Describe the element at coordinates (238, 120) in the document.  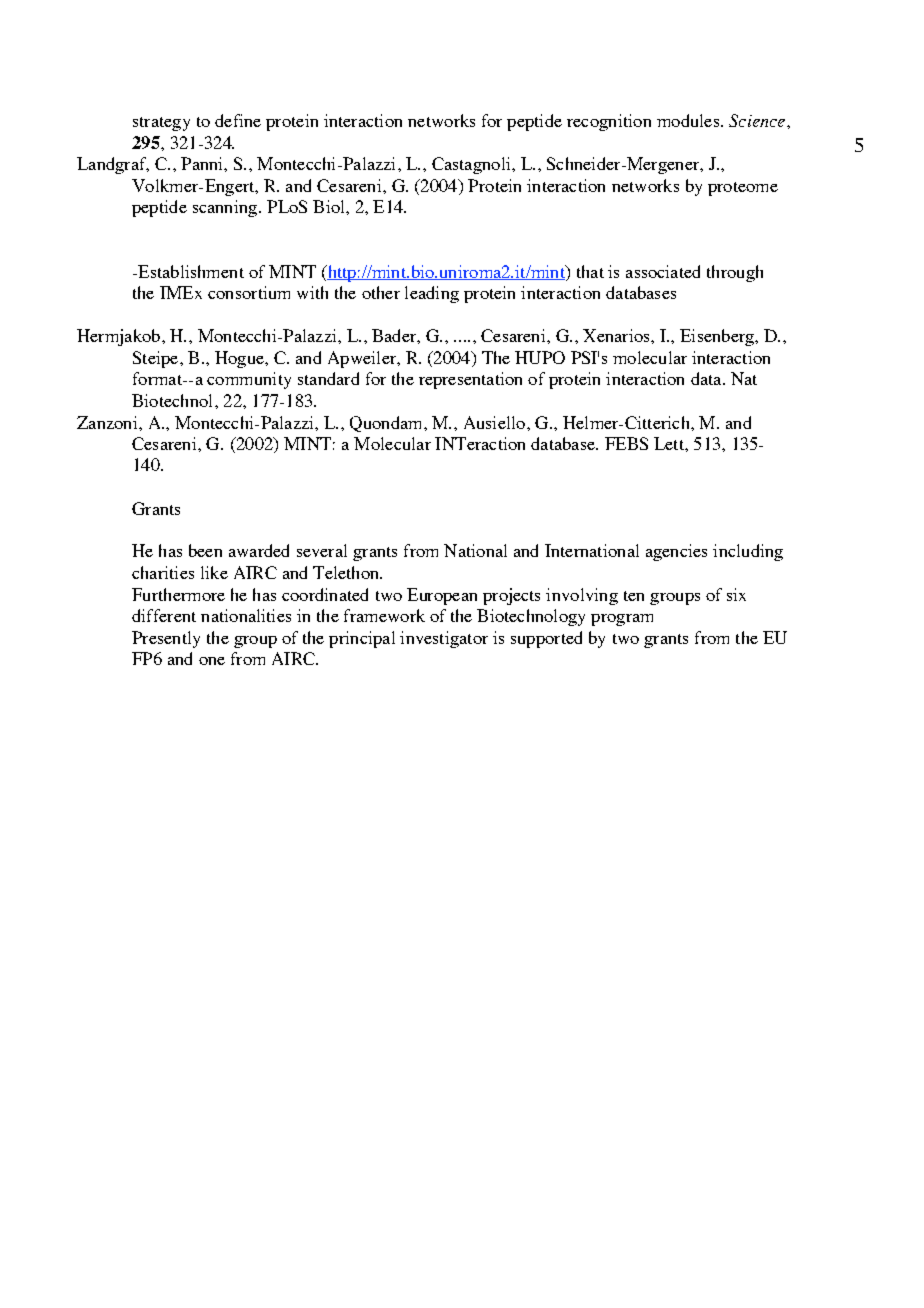
I see `define` at that location.
